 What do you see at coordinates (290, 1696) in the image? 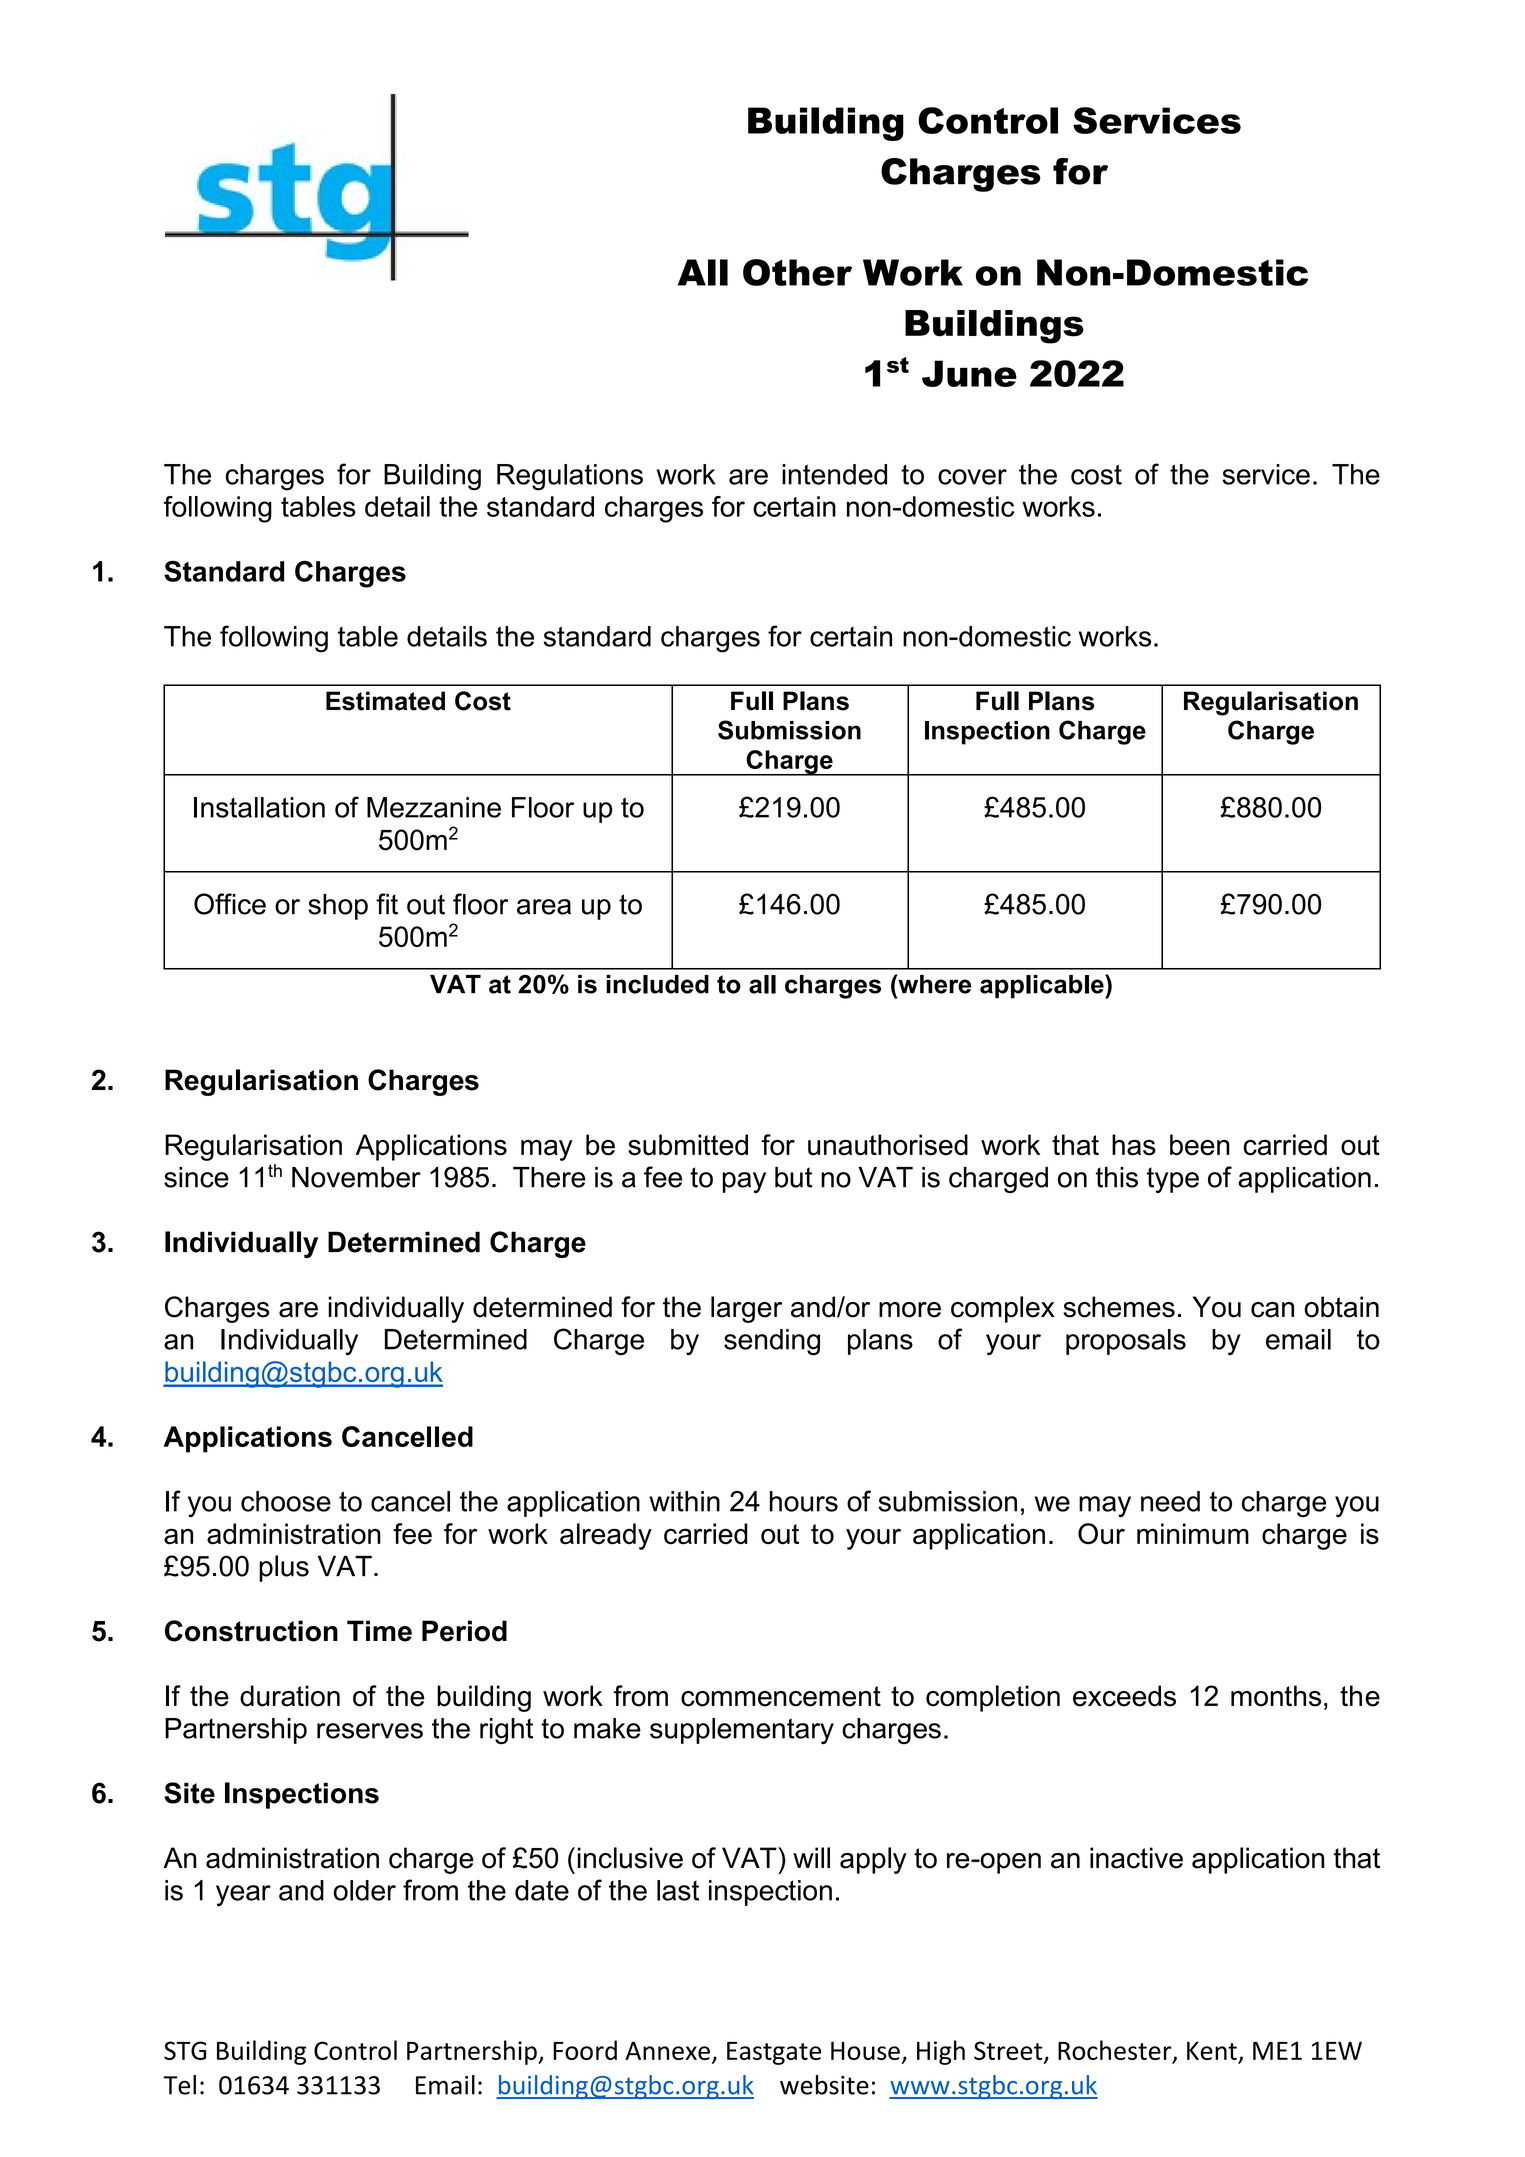
I see `duration` at bounding box center [290, 1696].
